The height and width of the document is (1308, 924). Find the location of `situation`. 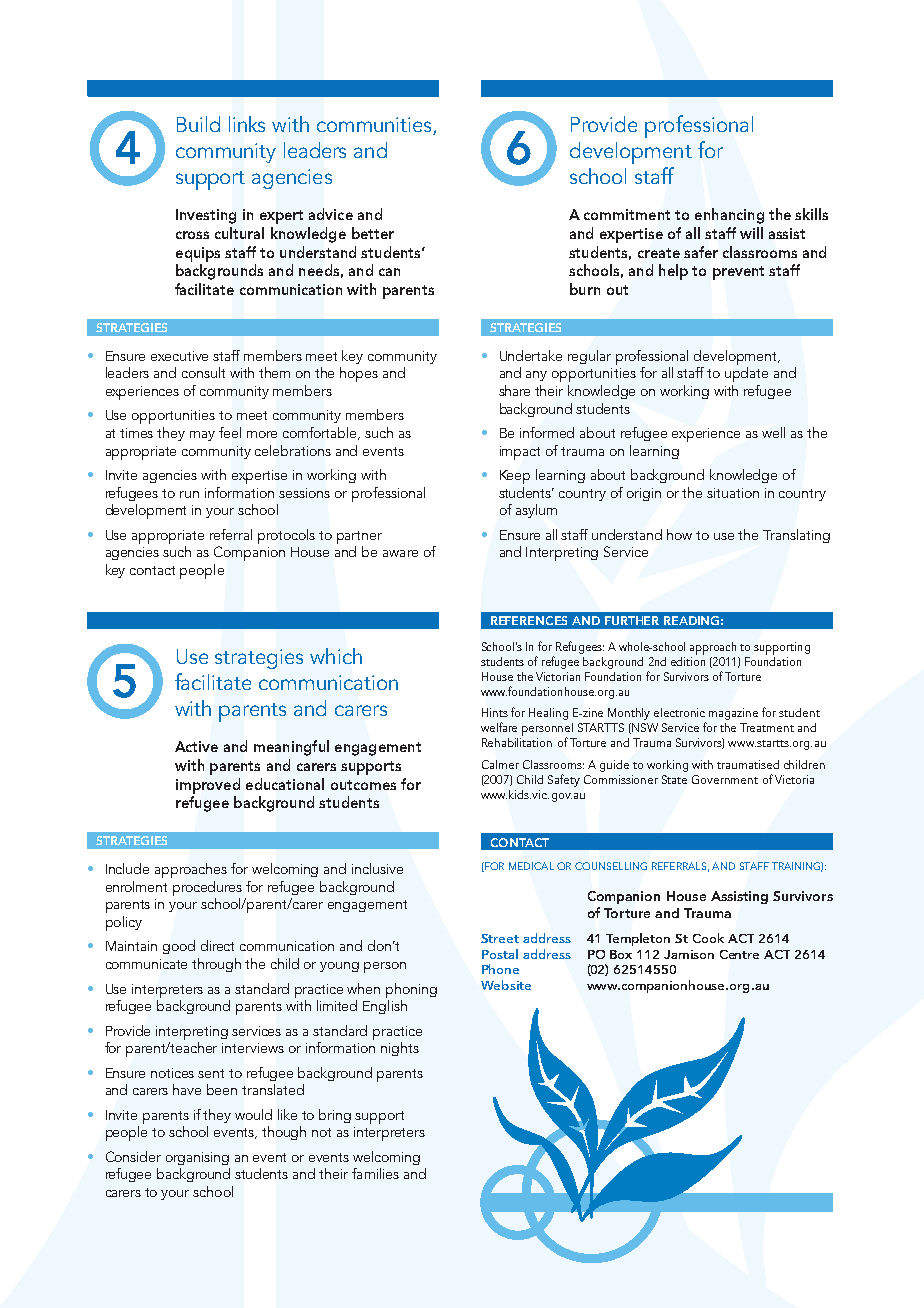

situation is located at coordinates (733, 493).
